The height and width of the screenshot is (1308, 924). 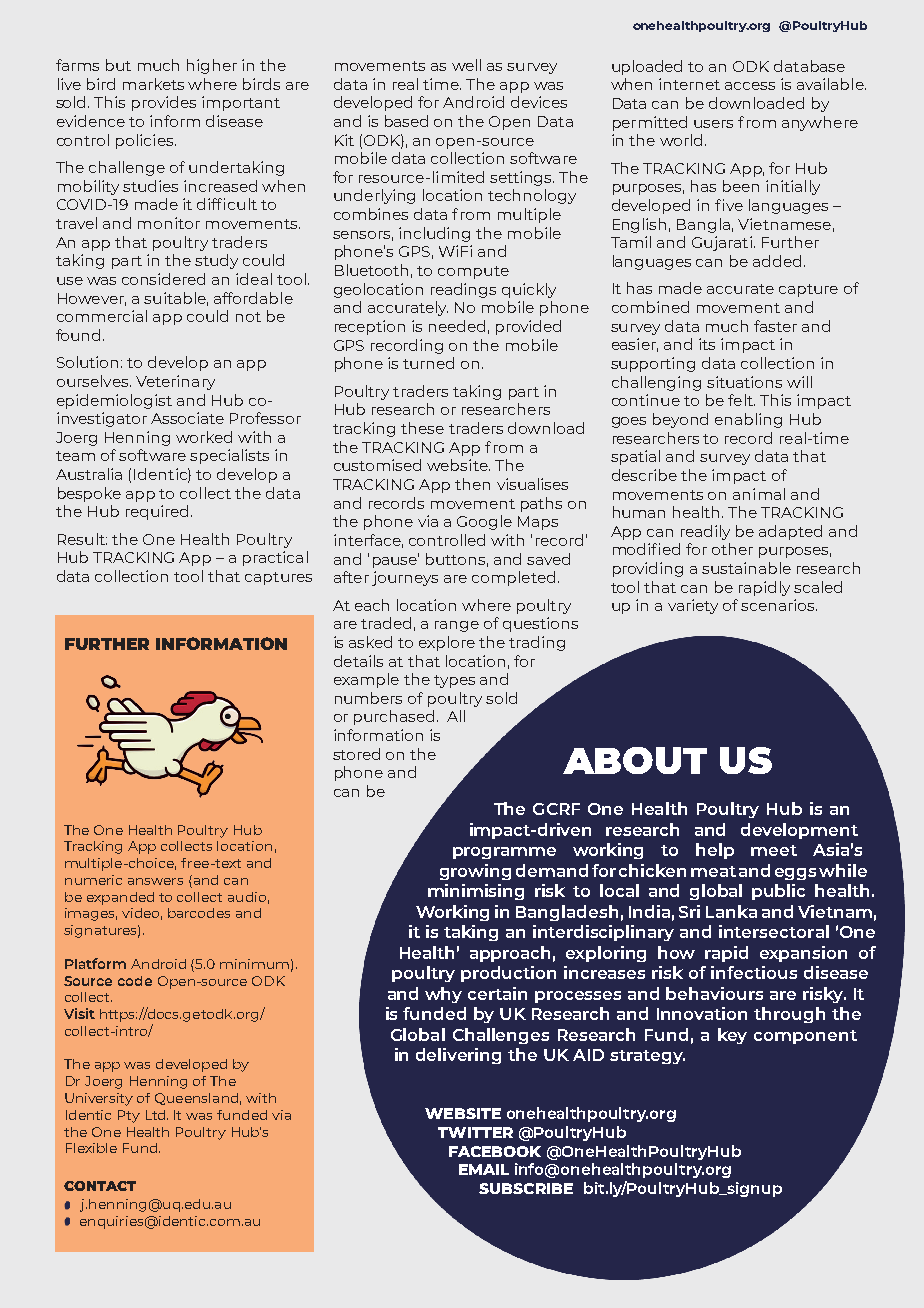 I want to click on well, so click(x=466, y=65).
